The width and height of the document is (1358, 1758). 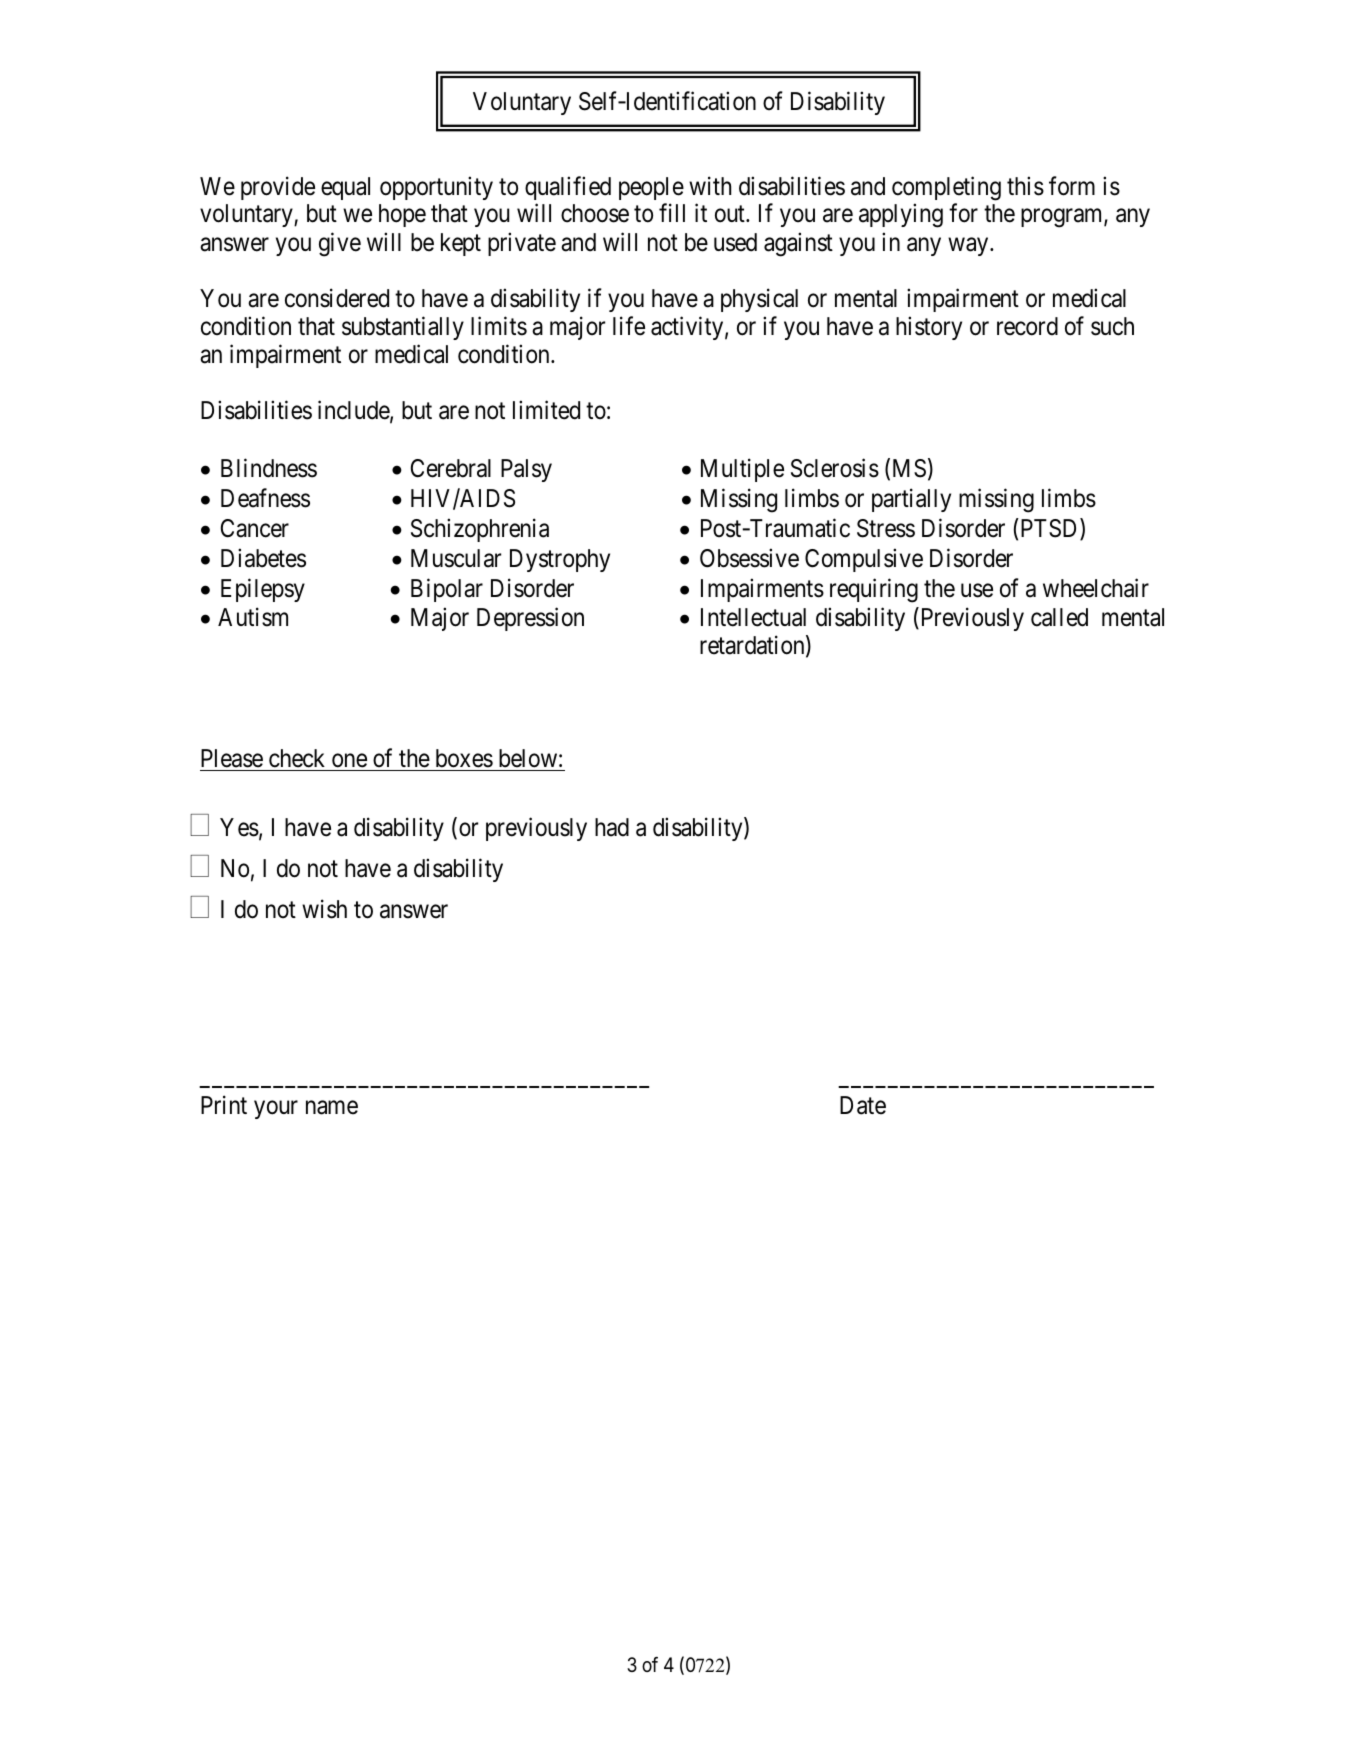 I want to click on Multiple, so click(x=742, y=470).
